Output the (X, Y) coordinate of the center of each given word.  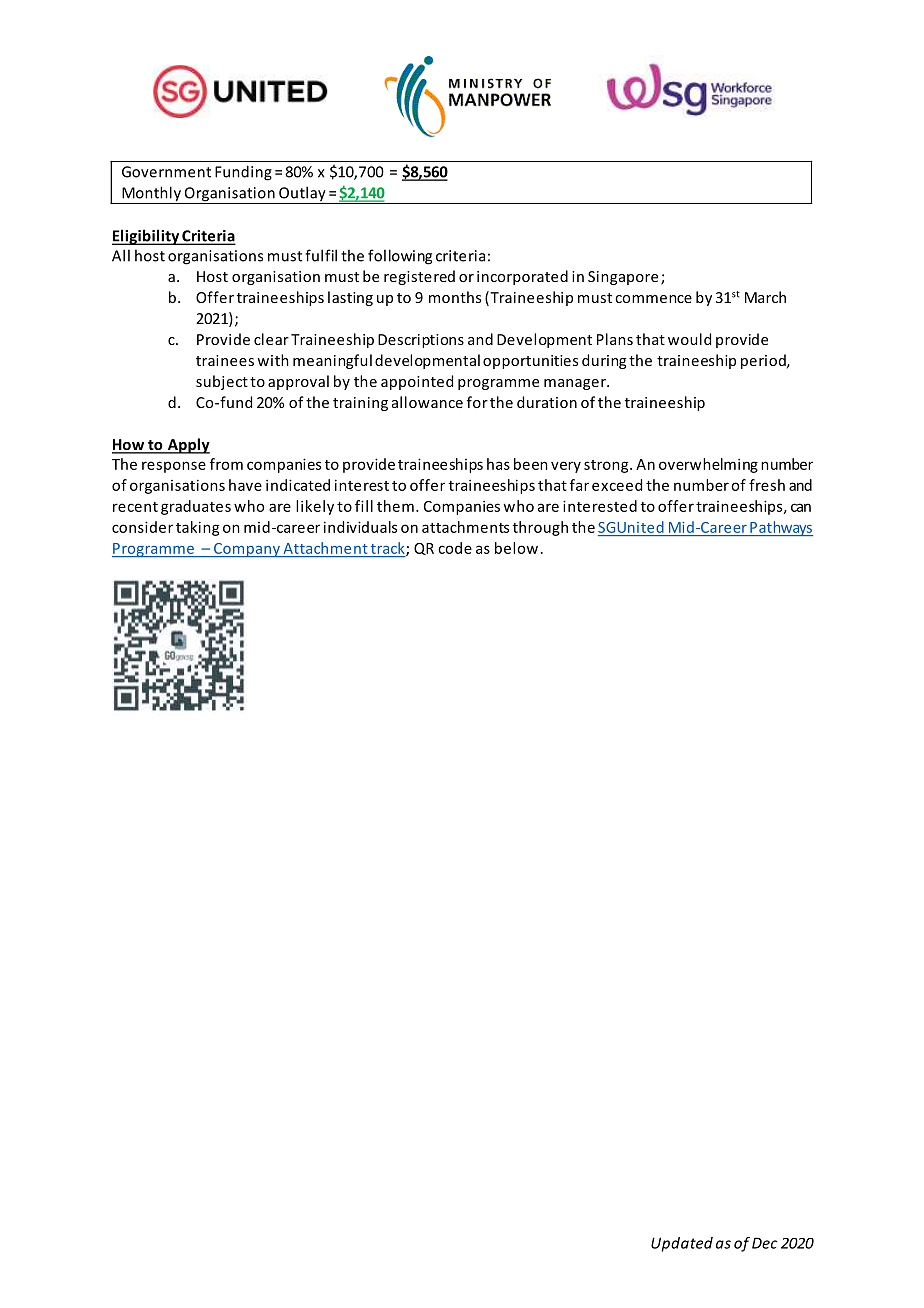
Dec (765, 1243)
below (516, 548)
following (400, 257)
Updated (682, 1244)
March (765, 297)
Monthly (152, 195)
